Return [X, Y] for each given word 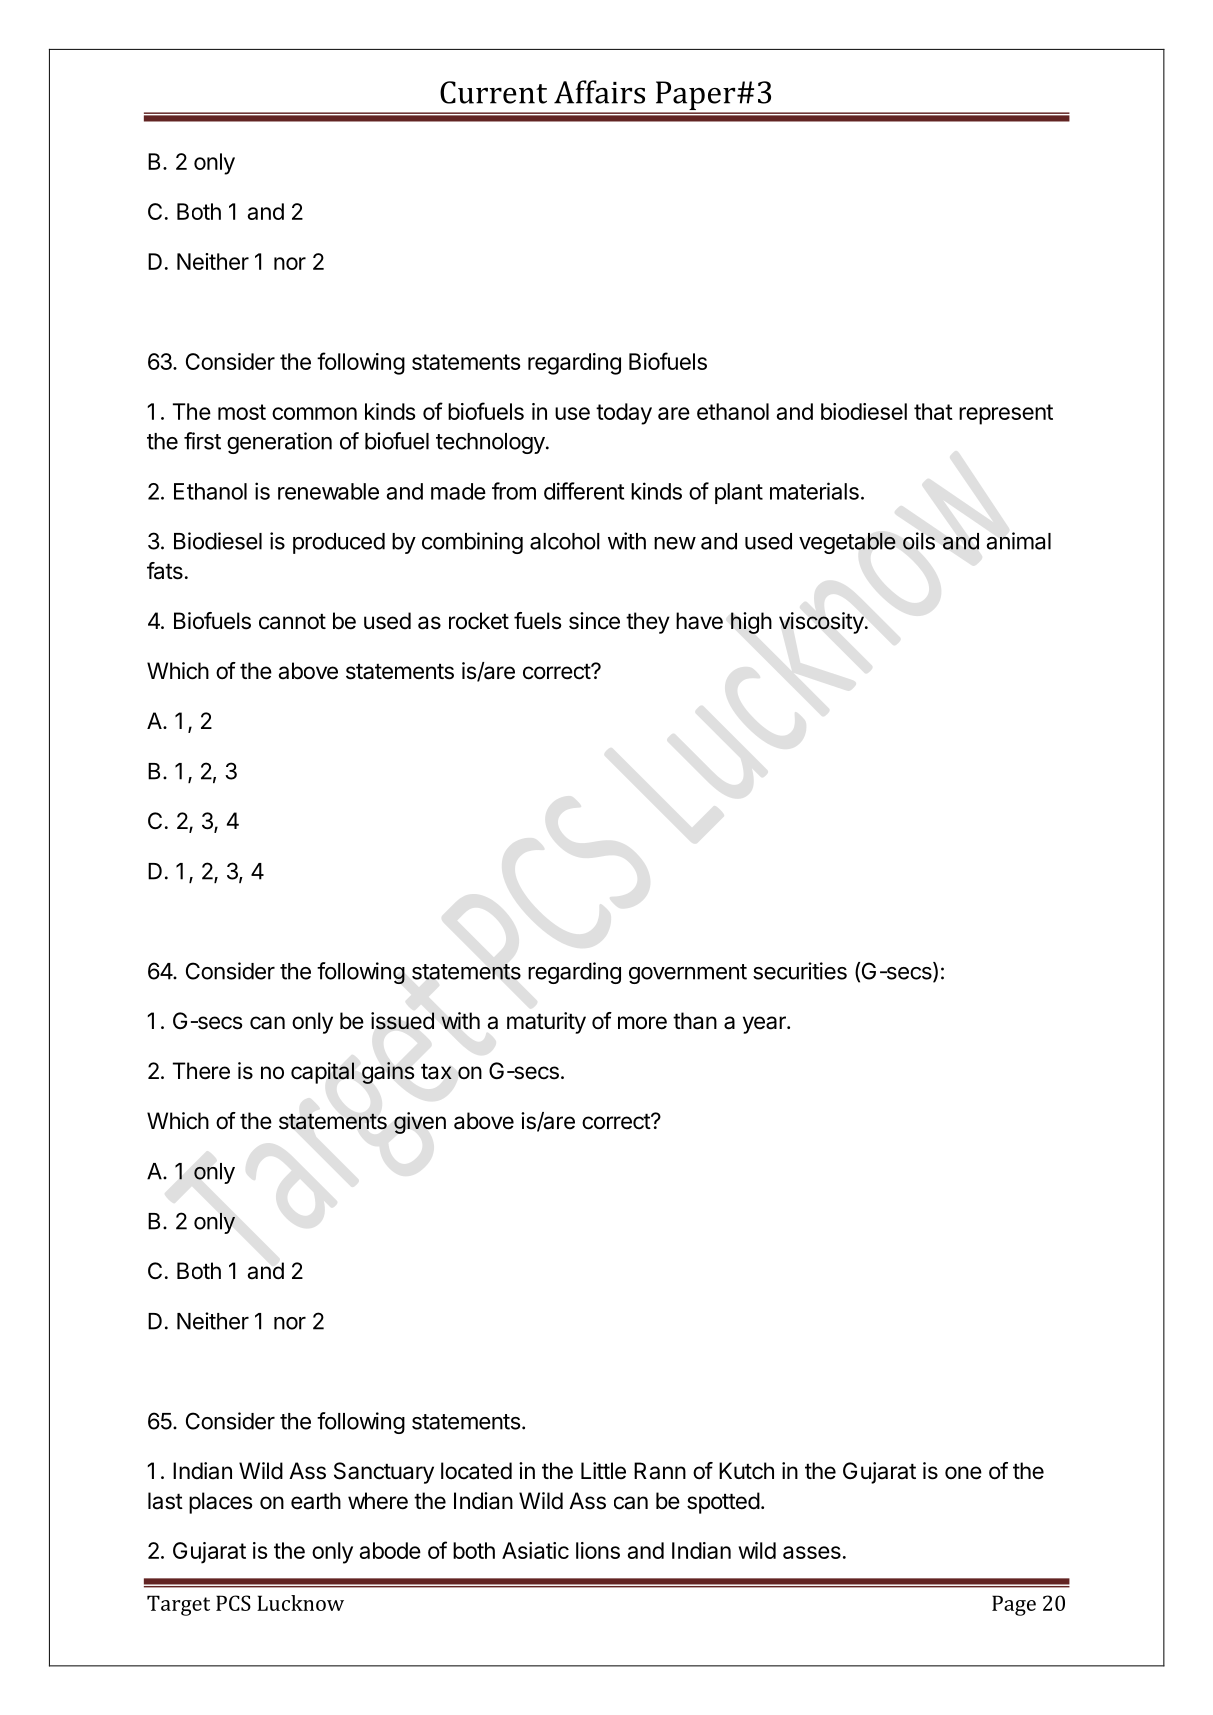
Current [493, 92]
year [765, 1025]
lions [598, 1550]
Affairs [599, 92]
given [420, 1123]
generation [279, 443]
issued [402, 1021]
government [688, 974]
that [933, 411]
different [584, 491]
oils [919, 541]
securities [800, 971]
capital [322, 1073]
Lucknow [300, 1603]
